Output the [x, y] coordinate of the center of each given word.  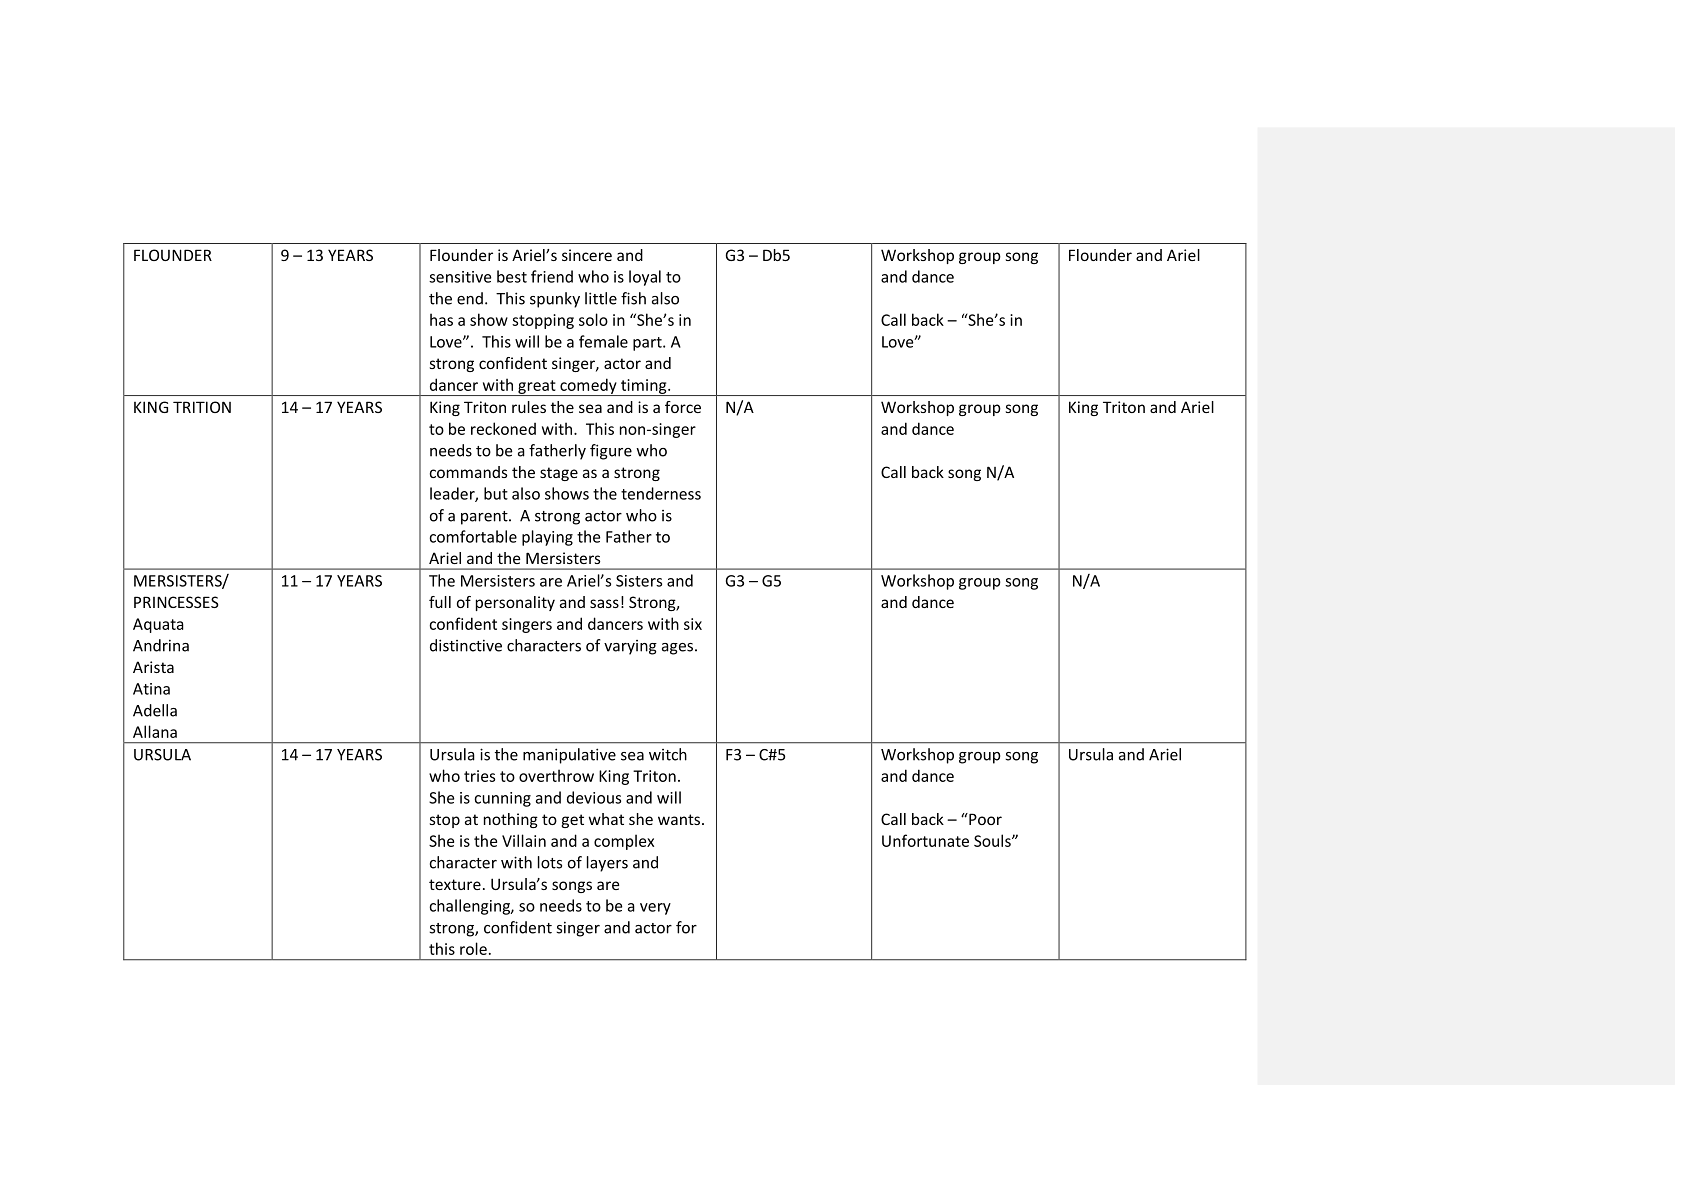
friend [552, 276]
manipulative [569, 756]
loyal [645, 278]
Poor [984, 819]
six [693, 624]
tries [479, 776]
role [473, 948]
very [655, 909]
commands [468, 472]
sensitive [460, 277]
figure [611, 452]
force [683, 407]
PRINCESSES [176, 602]
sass [604, 603]
